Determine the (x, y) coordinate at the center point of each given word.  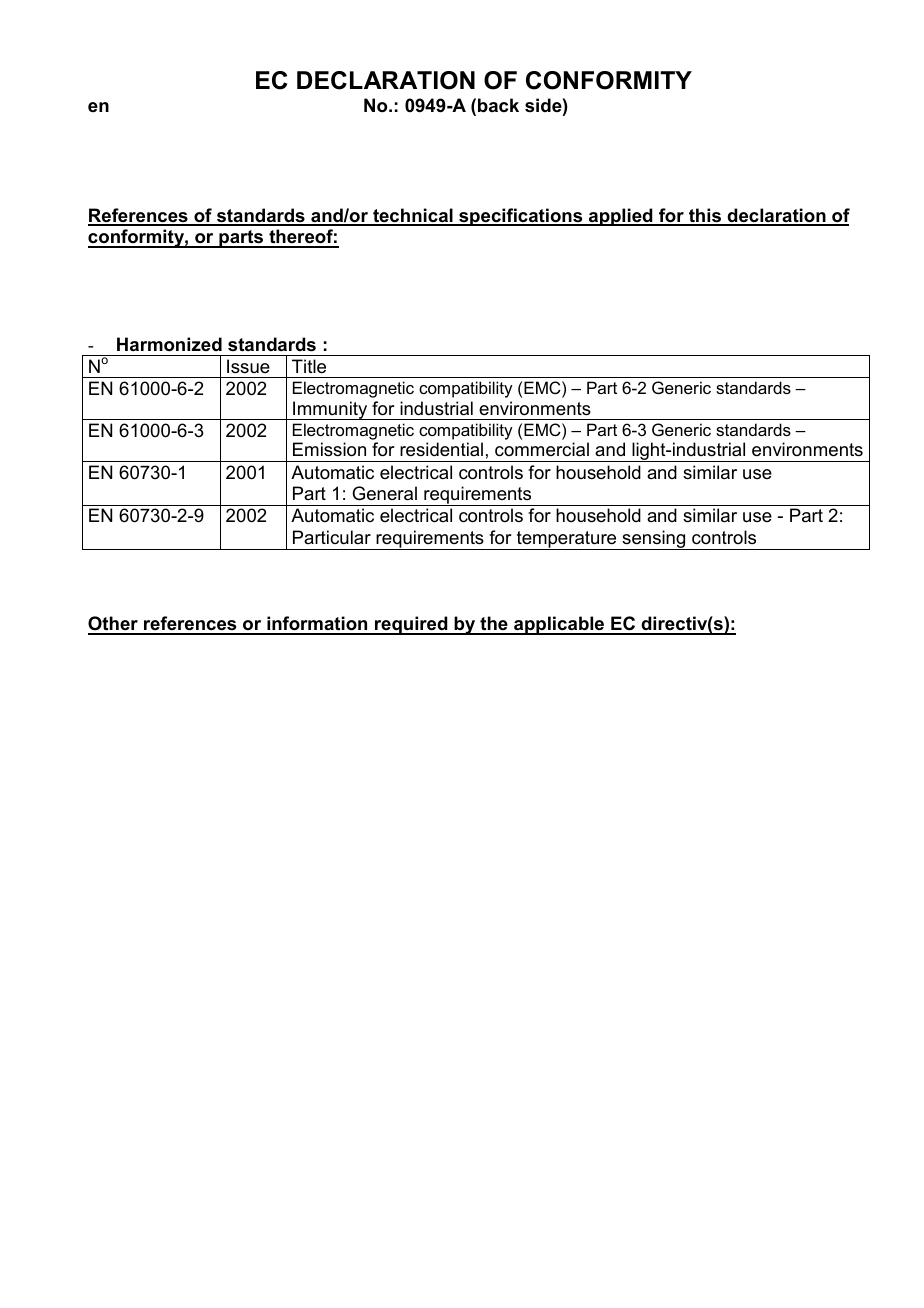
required (411, 625)
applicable (559, 625)
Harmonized (169, 344)
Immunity (330, 410)
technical (413, 216)
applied (621, 217)
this (705, 216)
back (498, 105)
